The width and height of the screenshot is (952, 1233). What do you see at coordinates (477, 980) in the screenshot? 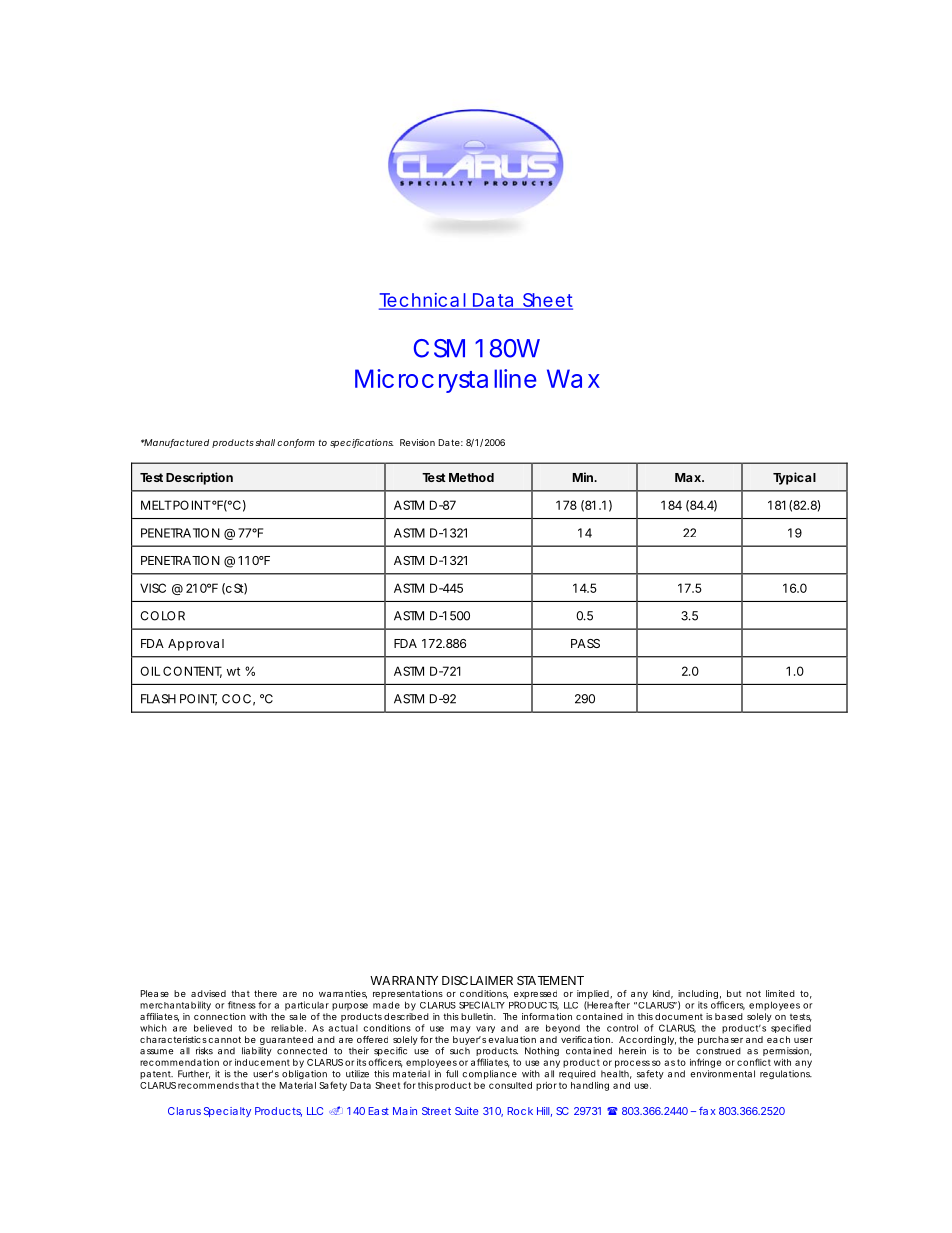
I see `DISCLAIMER` at bounding box center [477, 980].
